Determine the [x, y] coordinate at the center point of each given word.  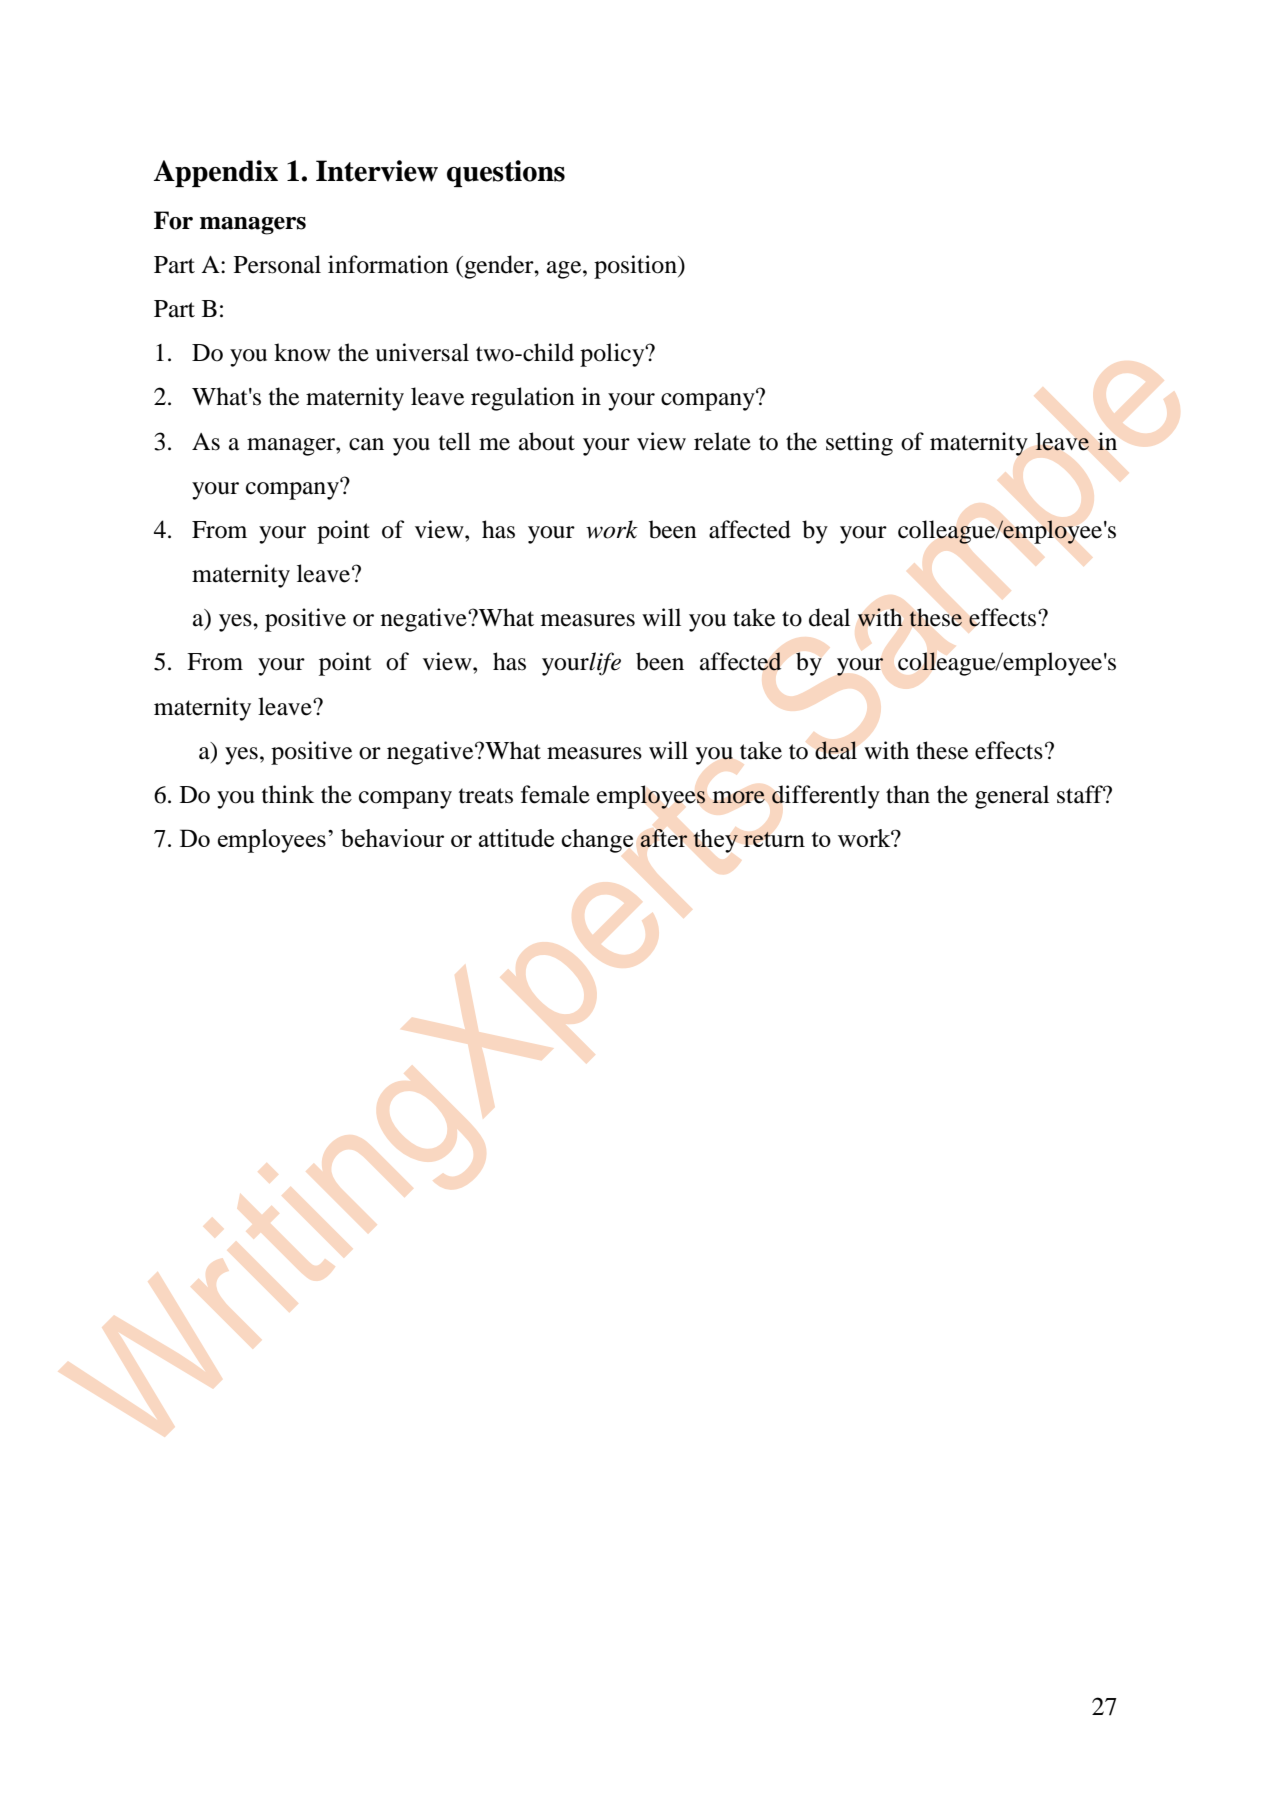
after [664, 838]
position [636, 267]
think [288, 794]
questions [506, 173]
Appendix [216, 173]
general [1012, 797]
